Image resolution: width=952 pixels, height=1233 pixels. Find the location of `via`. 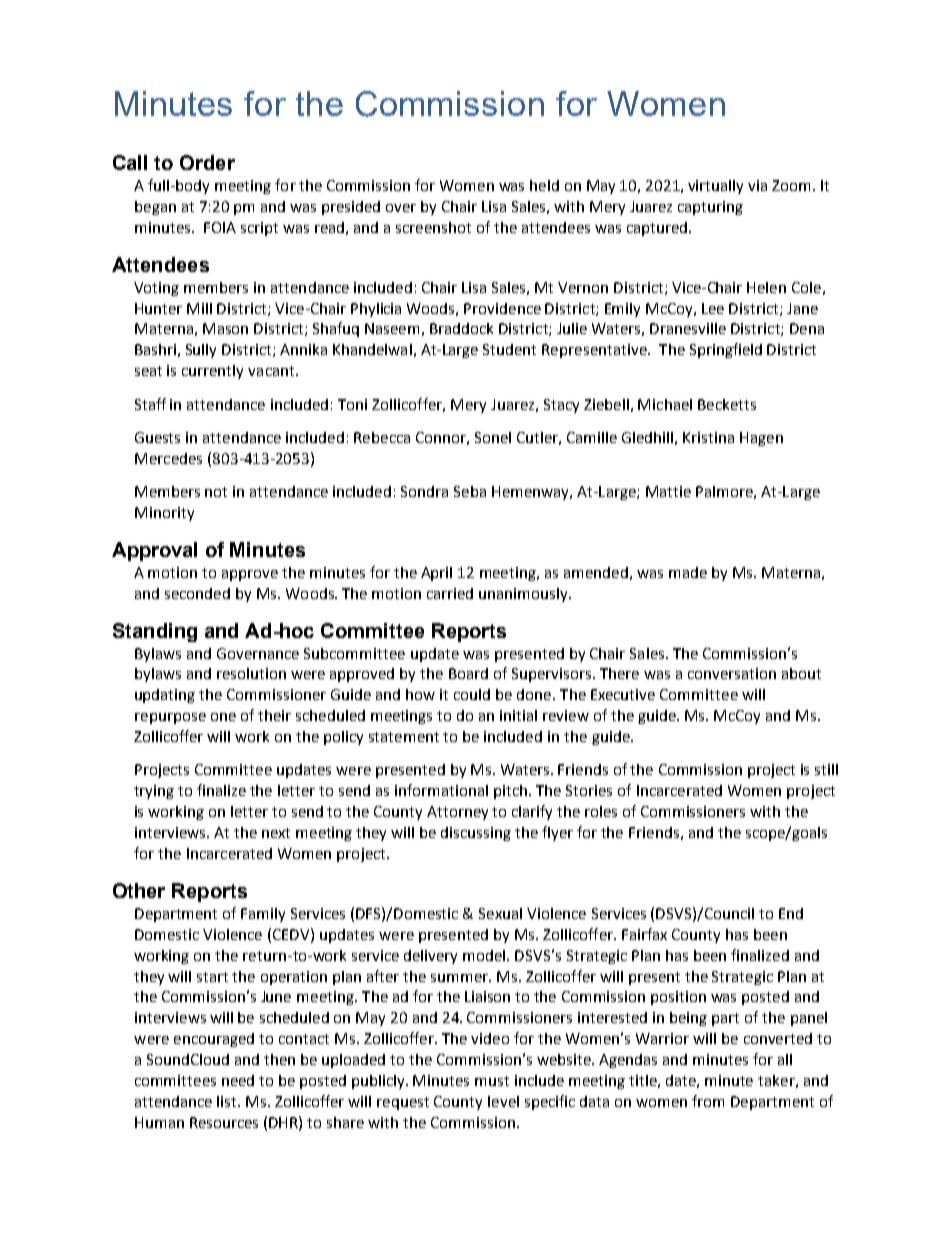

via is located at coordinates (757, 185).
